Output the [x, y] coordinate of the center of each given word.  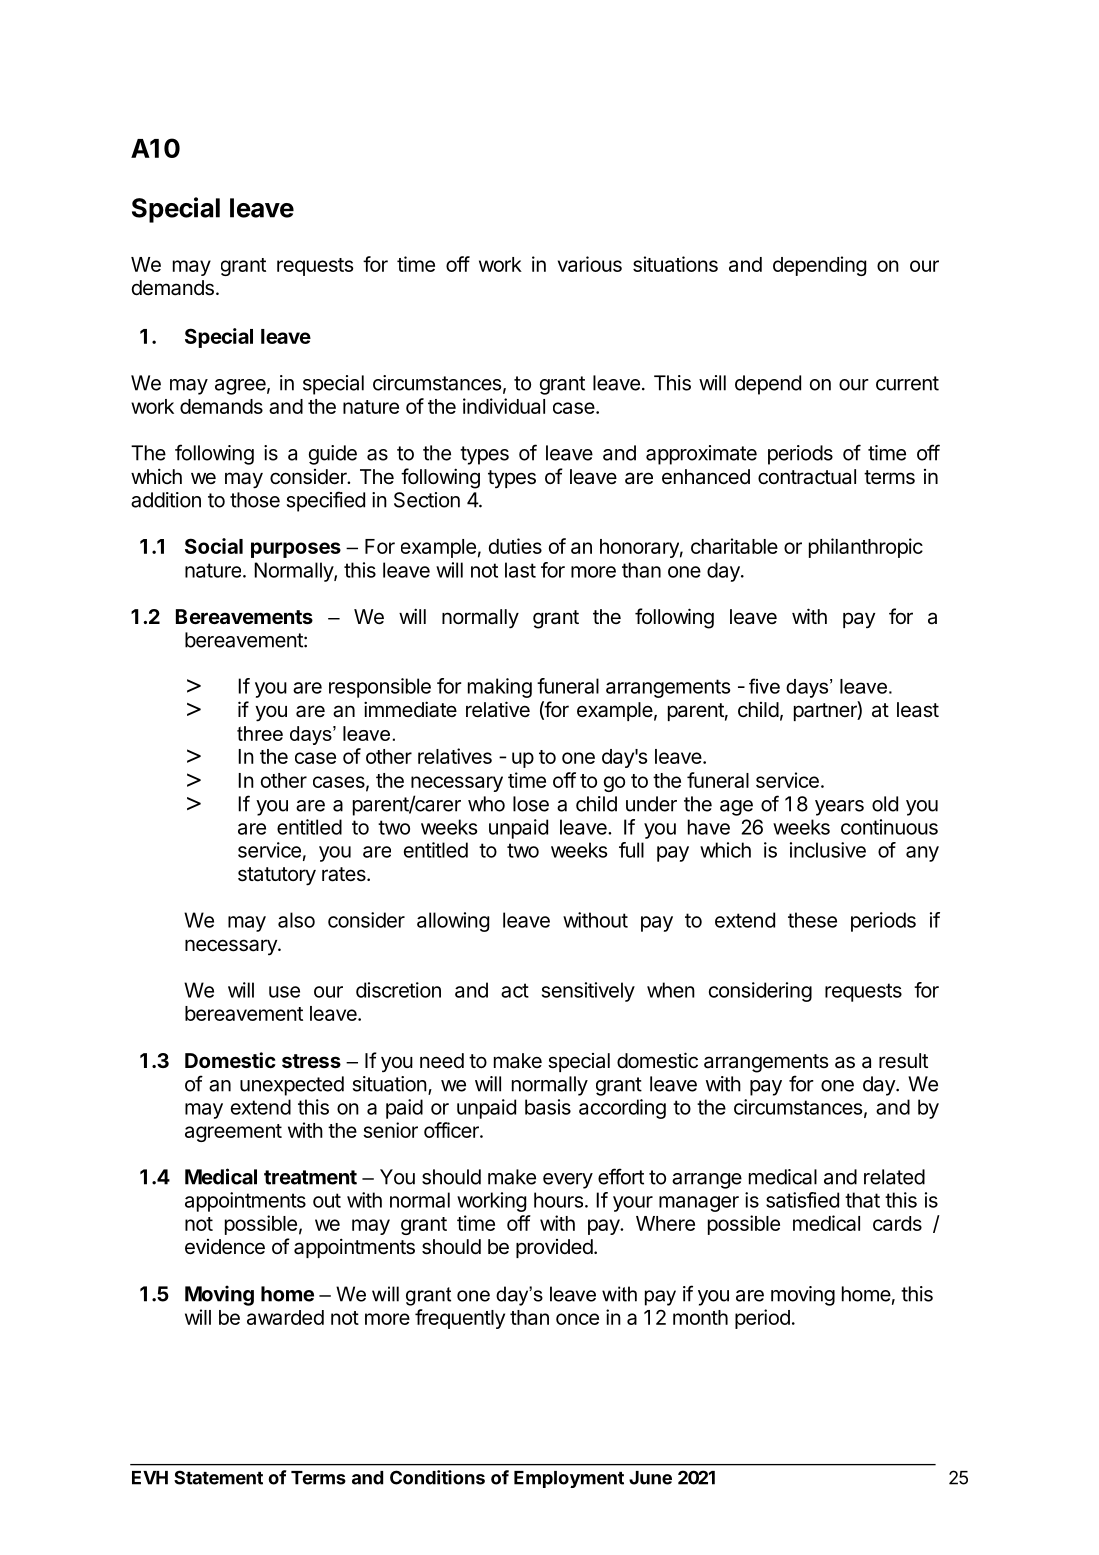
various [590, 264]
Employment [569, 1479]
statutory [277, 876]
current [907, 383]
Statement [218, 1477]
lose [531, 804]
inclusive [828, 850]
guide [333, 455]
